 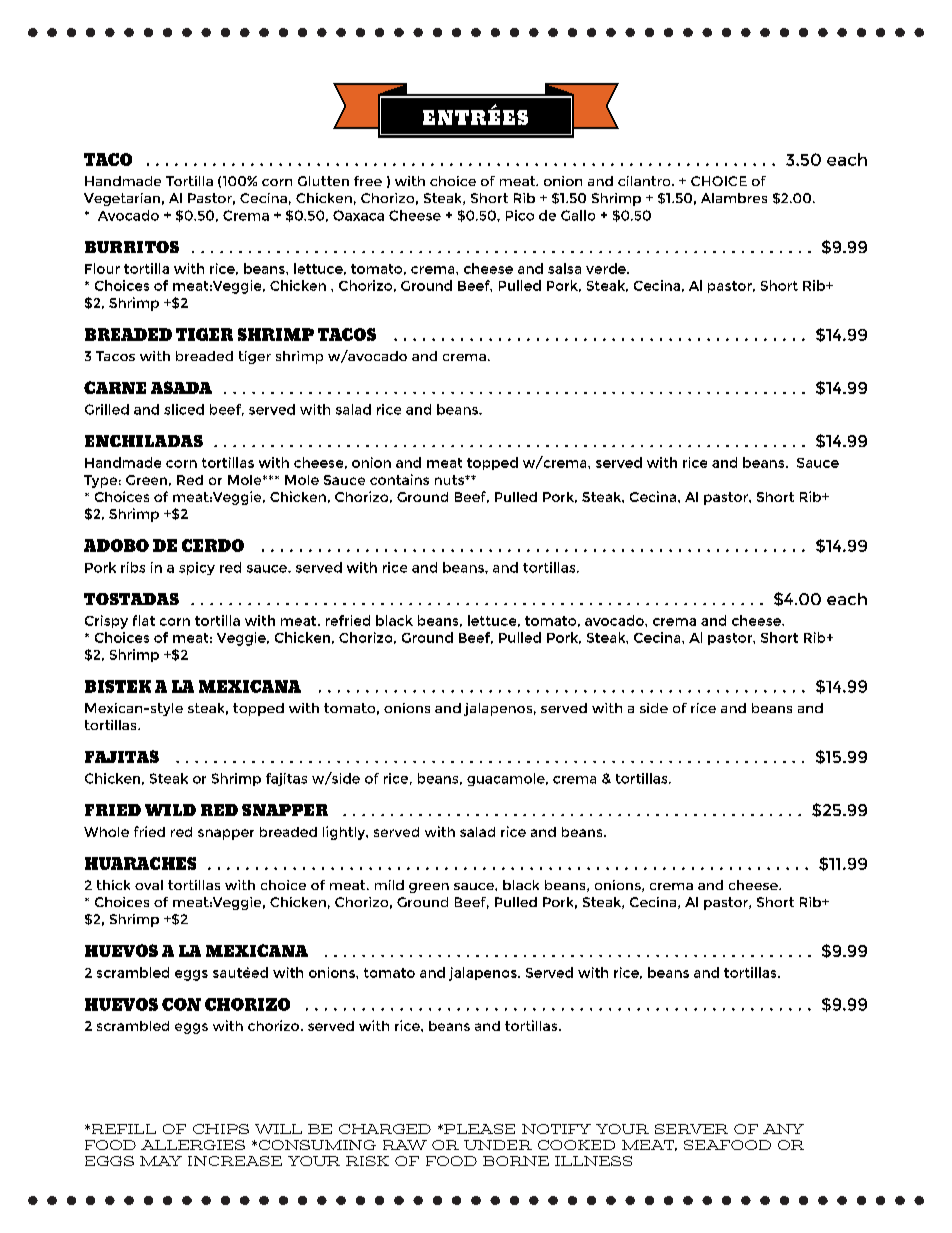 What do you see at coordinates (149, 885) in the screenshot?
I see `oval` at bounding box center [149, 885].
